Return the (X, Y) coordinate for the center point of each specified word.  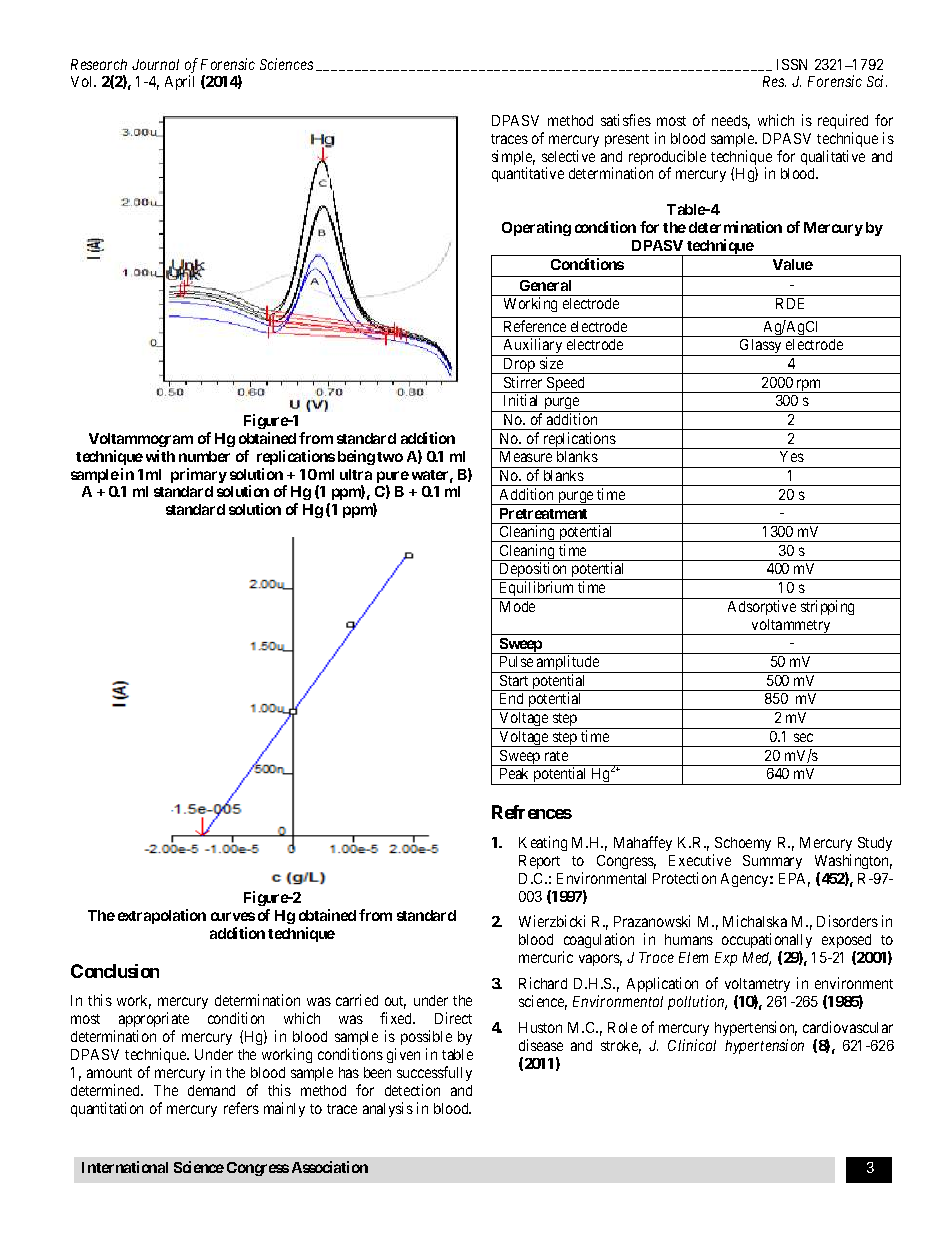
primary (199, 475)
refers (241, 1108)
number (204, 456)
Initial (520, 400)
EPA (794, 880)
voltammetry (791, 627)
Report (539, 862)
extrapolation (162, 916)
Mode (517, 606)
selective (568, 156)
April (179, 82)
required (843, 121)
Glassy (761, 347)
